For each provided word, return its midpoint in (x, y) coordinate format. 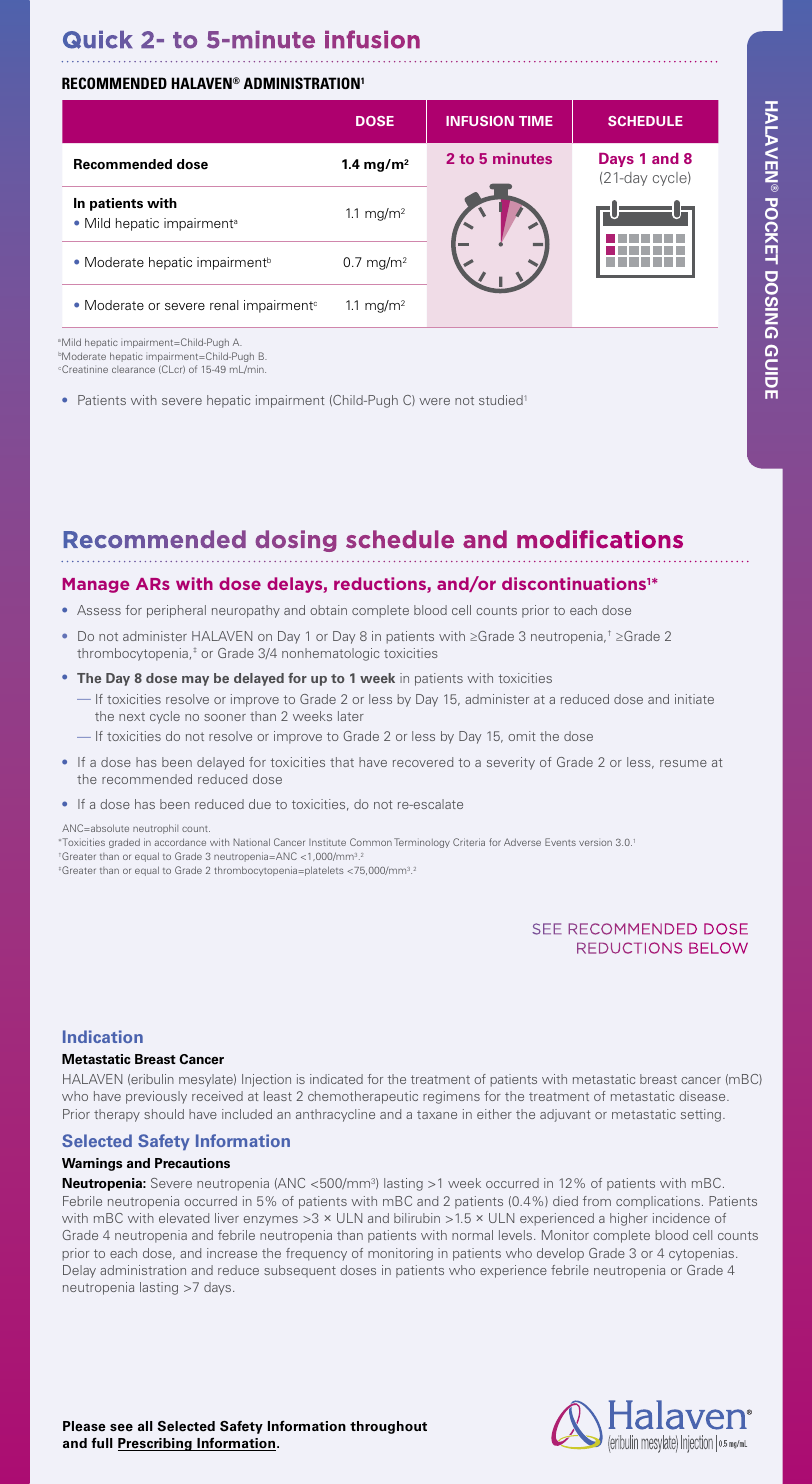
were (434, 401)
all (145, 1426)
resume (683, 763)
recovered (423, 762)
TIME (536, 121)
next (132, 716)
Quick (98, 40)
